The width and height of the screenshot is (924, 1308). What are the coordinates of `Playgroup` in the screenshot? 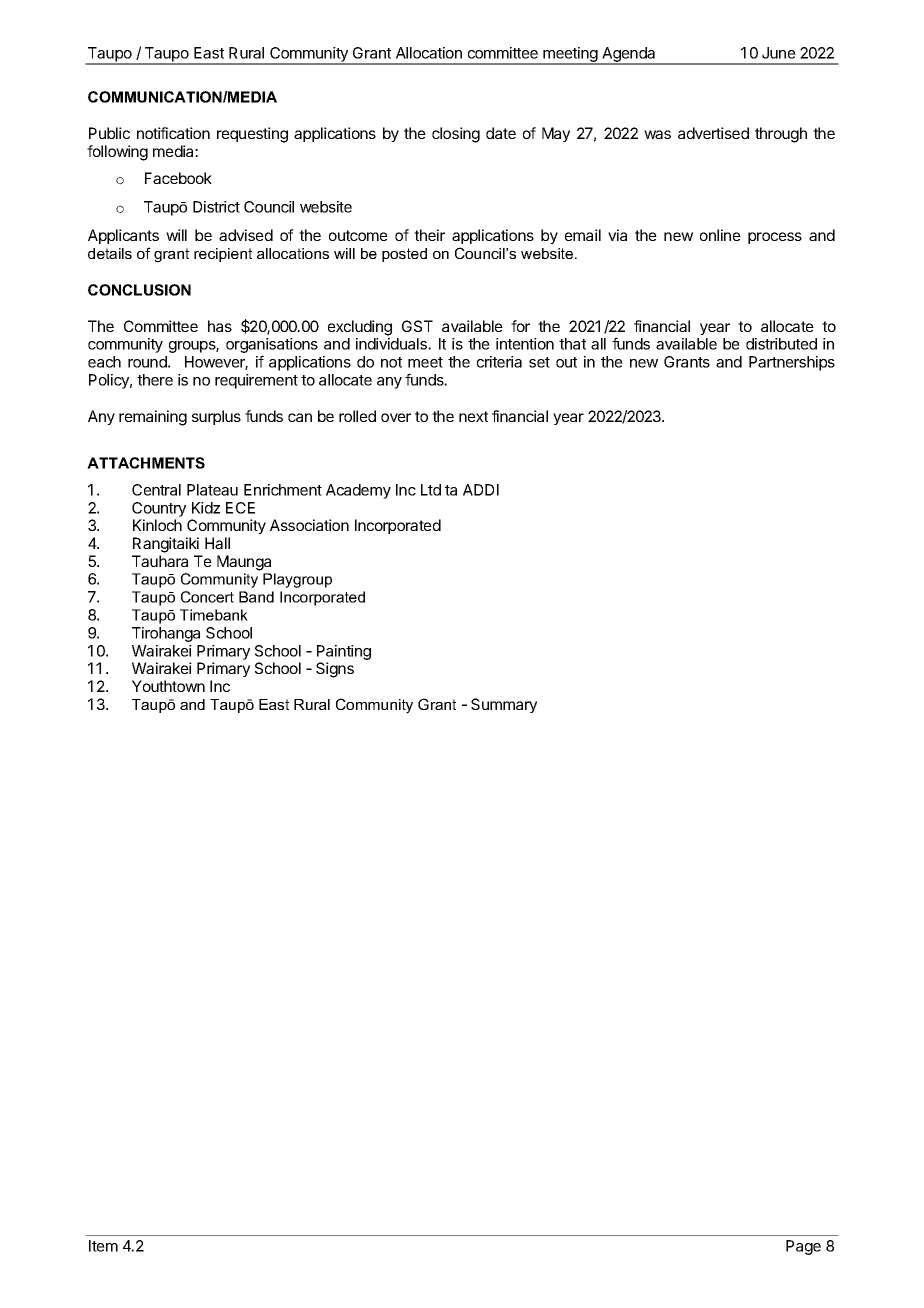 It's located at (297, 580).
